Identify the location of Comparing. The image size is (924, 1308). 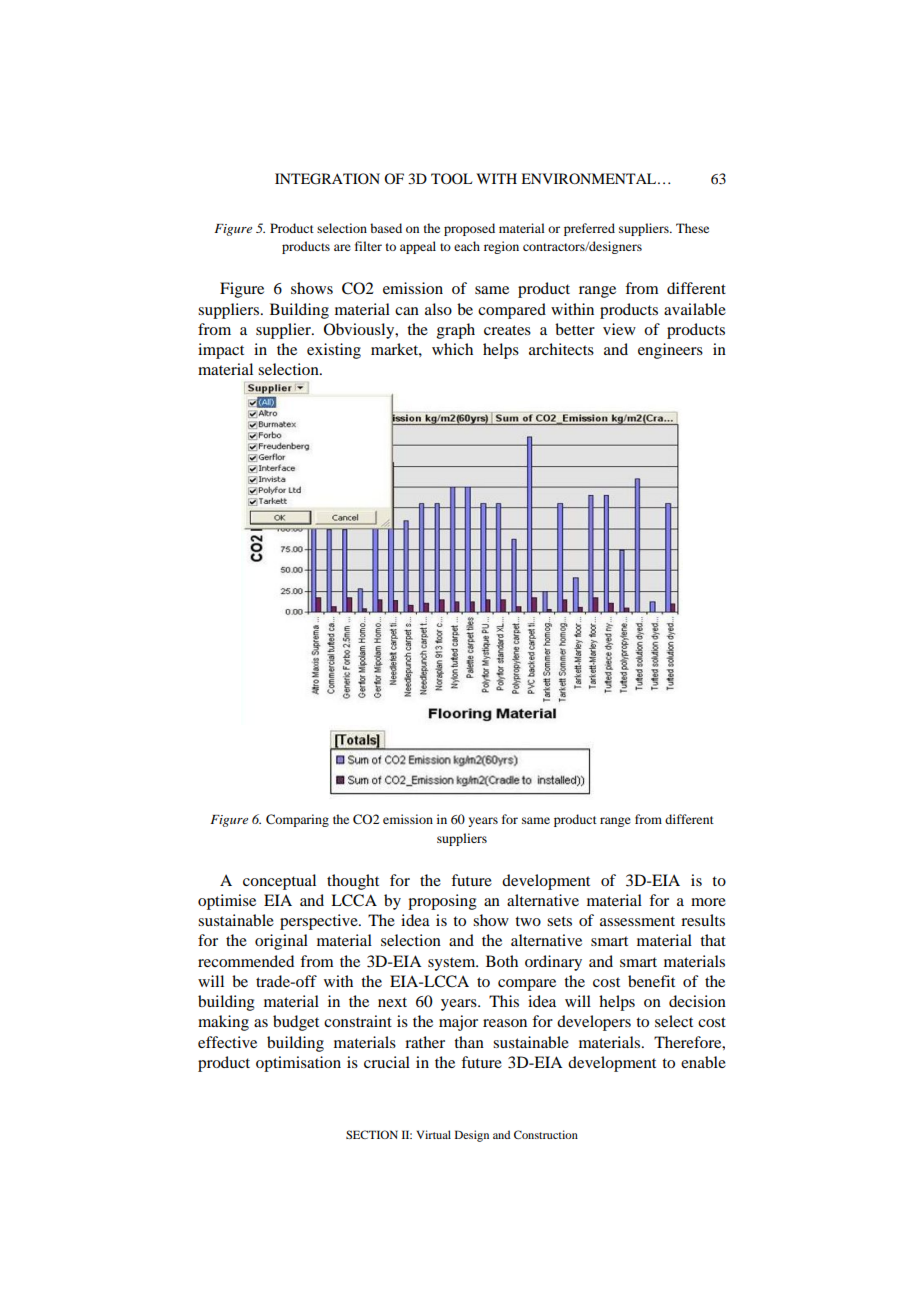
(297, 820).
